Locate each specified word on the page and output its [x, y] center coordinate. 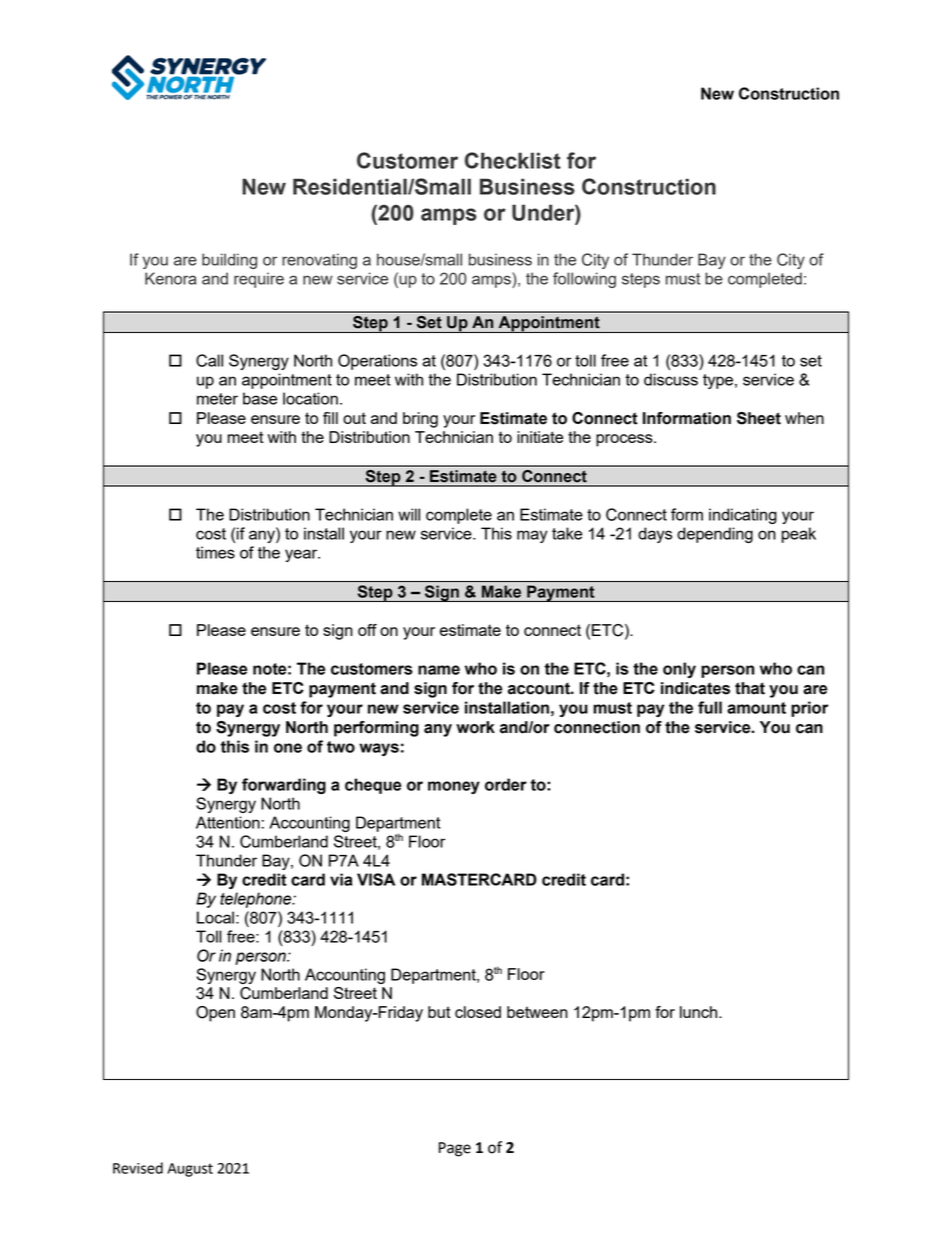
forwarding [284, 786]
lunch [700, 1012]
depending [715, 535]
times [215, 552]
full [710, 707]
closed [478, 1012]
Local [215, 917]
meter [217, 399]
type [718, 381]
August [190, 1170]
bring [420, 420]
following [584, 280]
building [229, 261]
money [454, 787]
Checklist [513, 160]
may [532, 536]
